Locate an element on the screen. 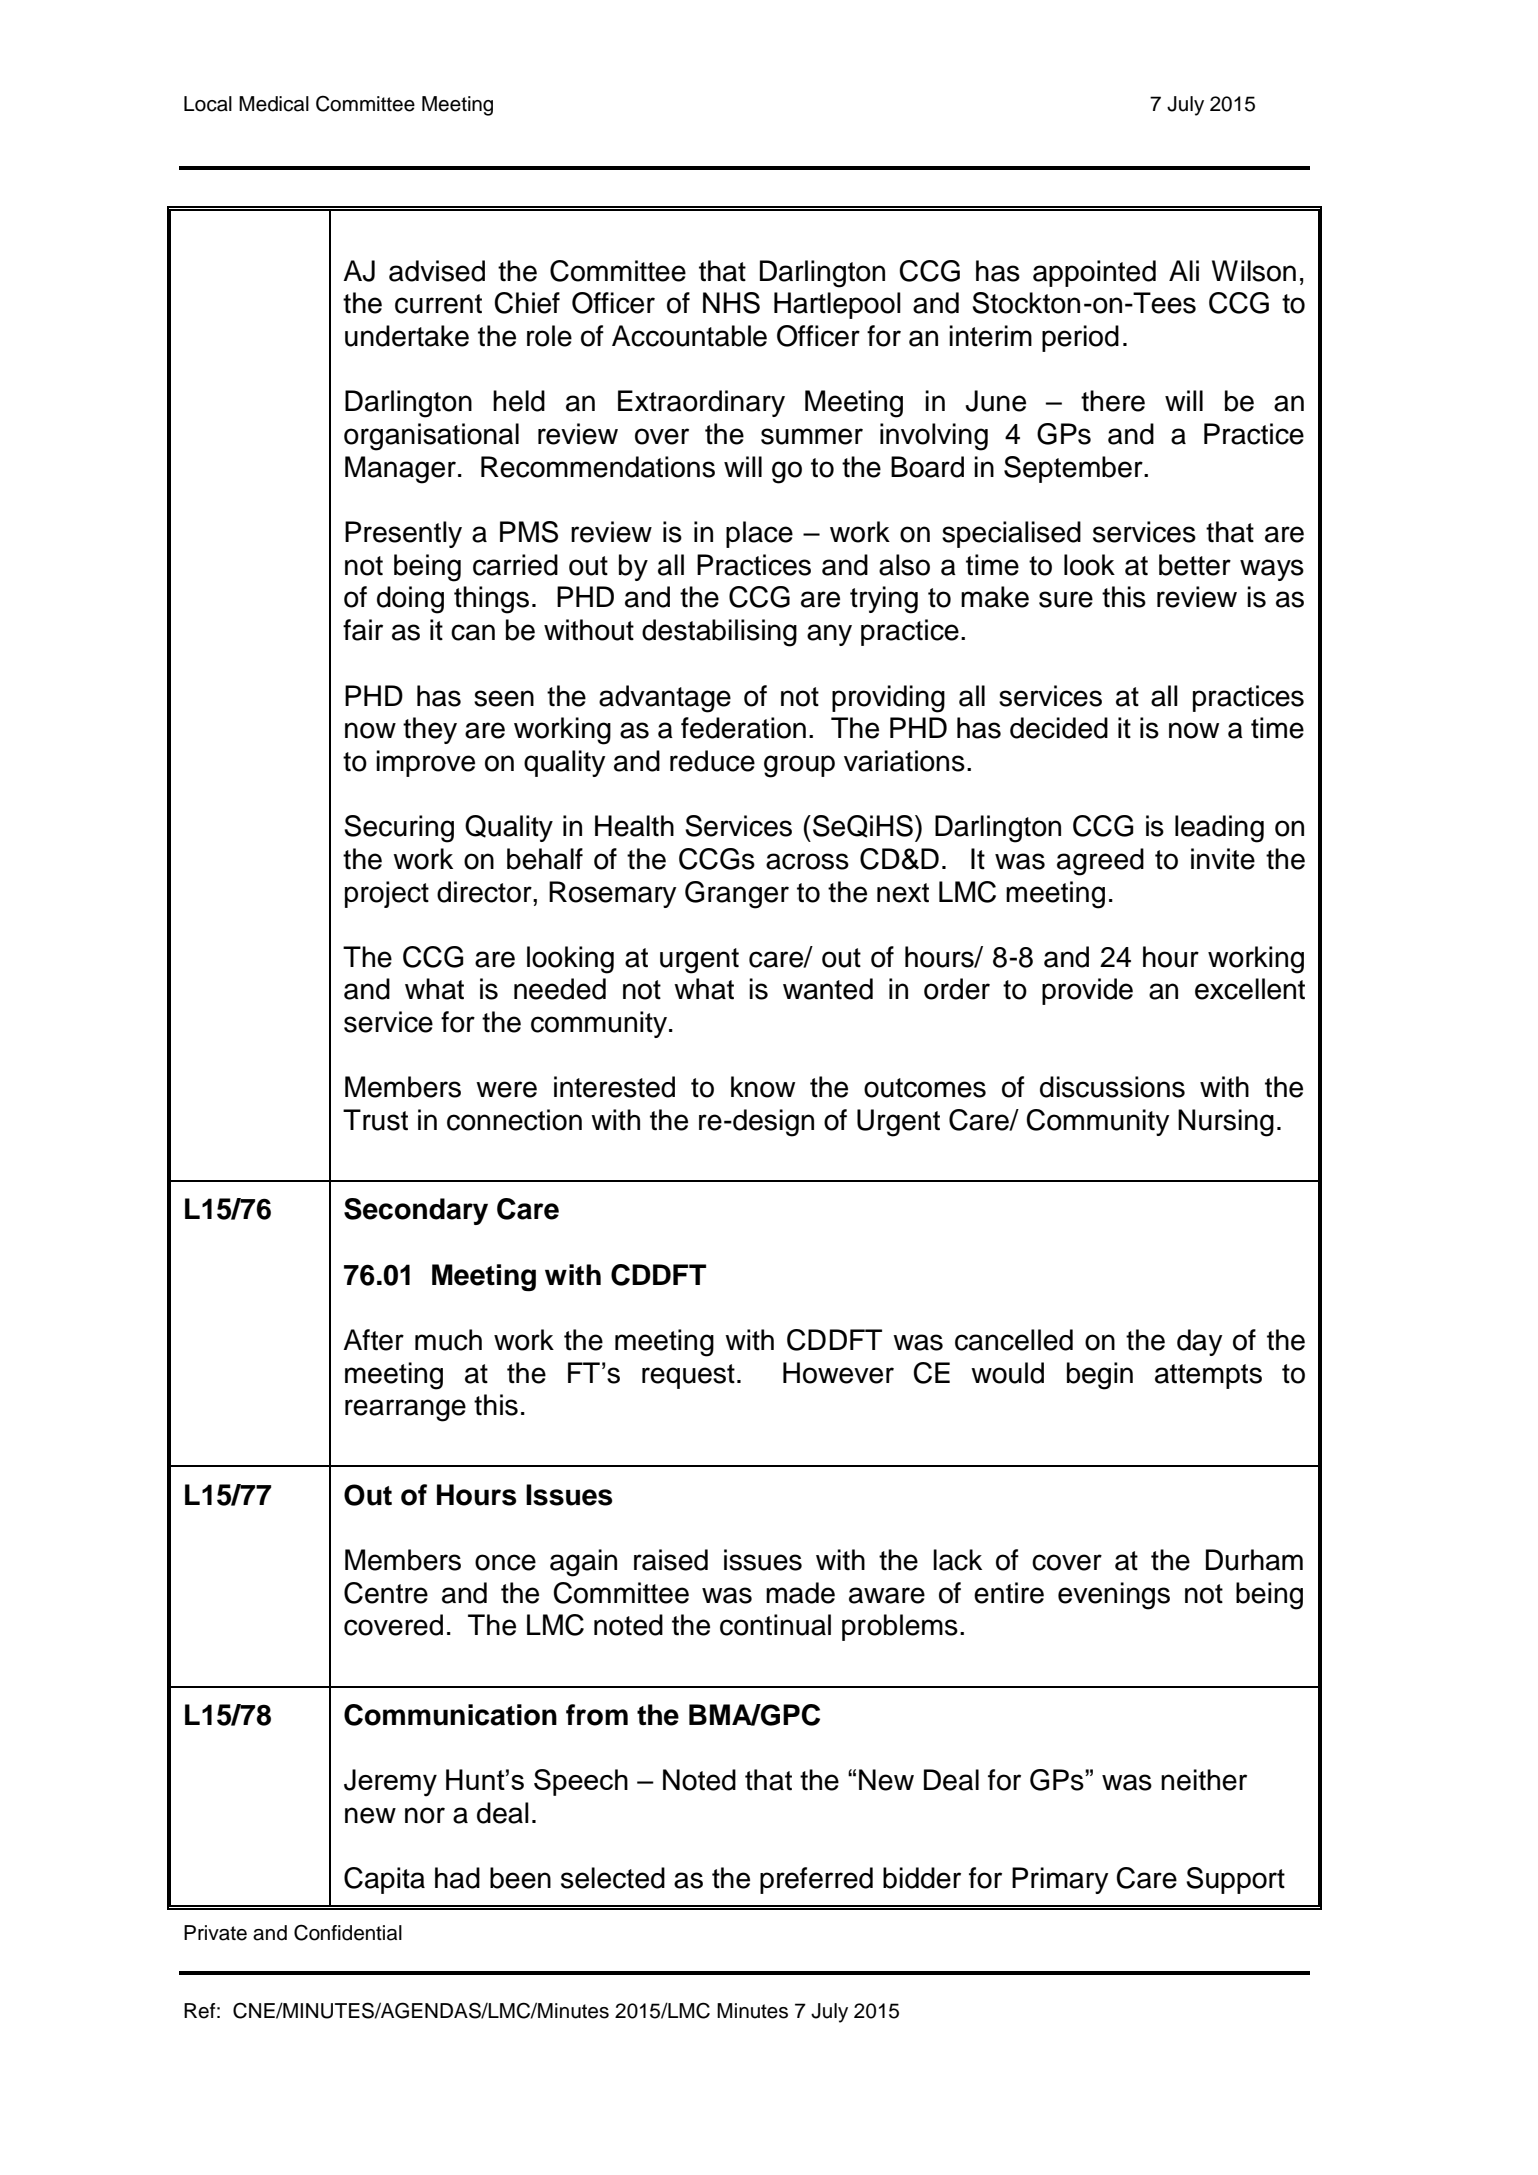  preferred is located at coordinates (816, 1880).
